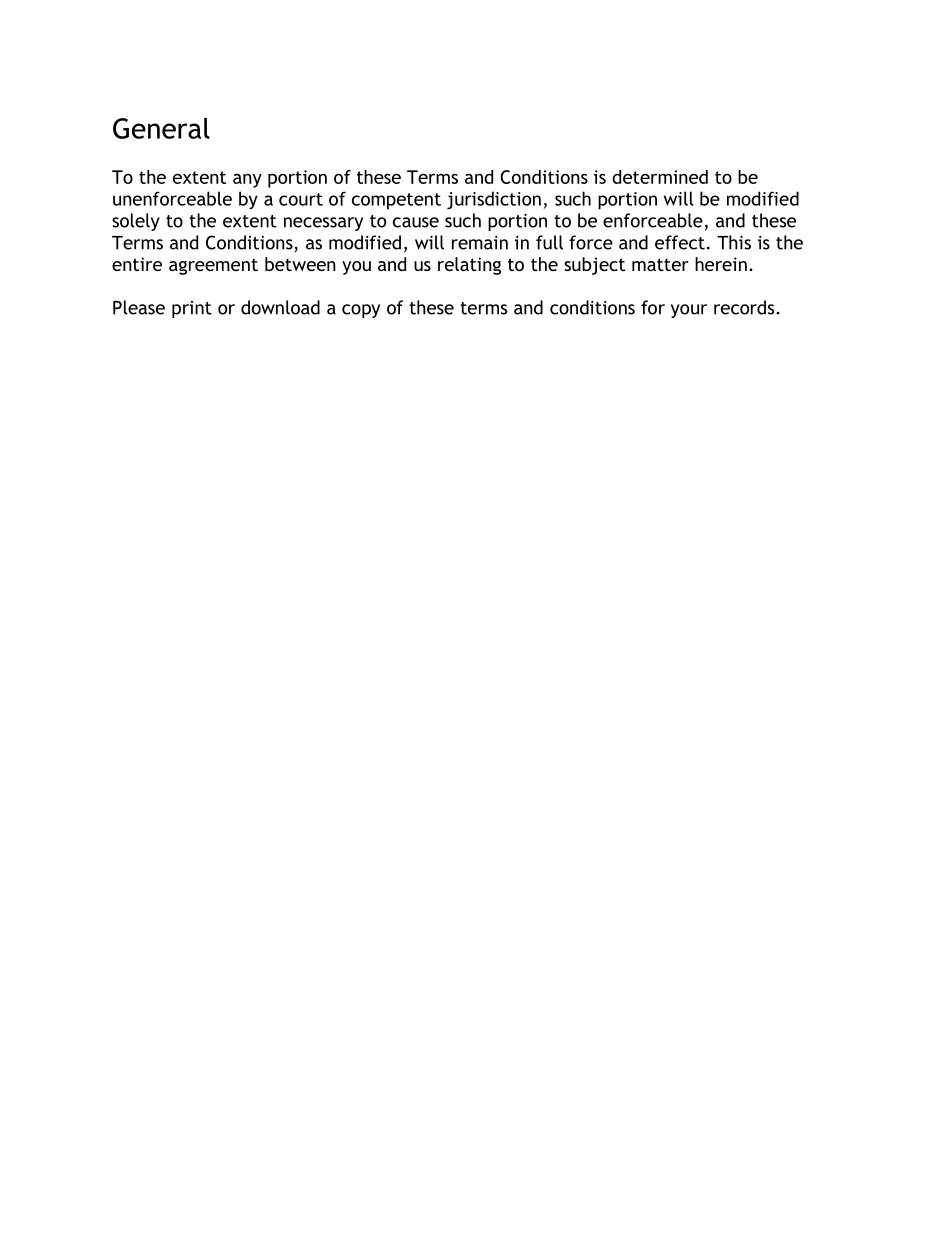 The width and height of the document is (952, 1233). What do you see at coordinates (192, 309) in the document?
I see `print` at bounding box center [192, 309].
